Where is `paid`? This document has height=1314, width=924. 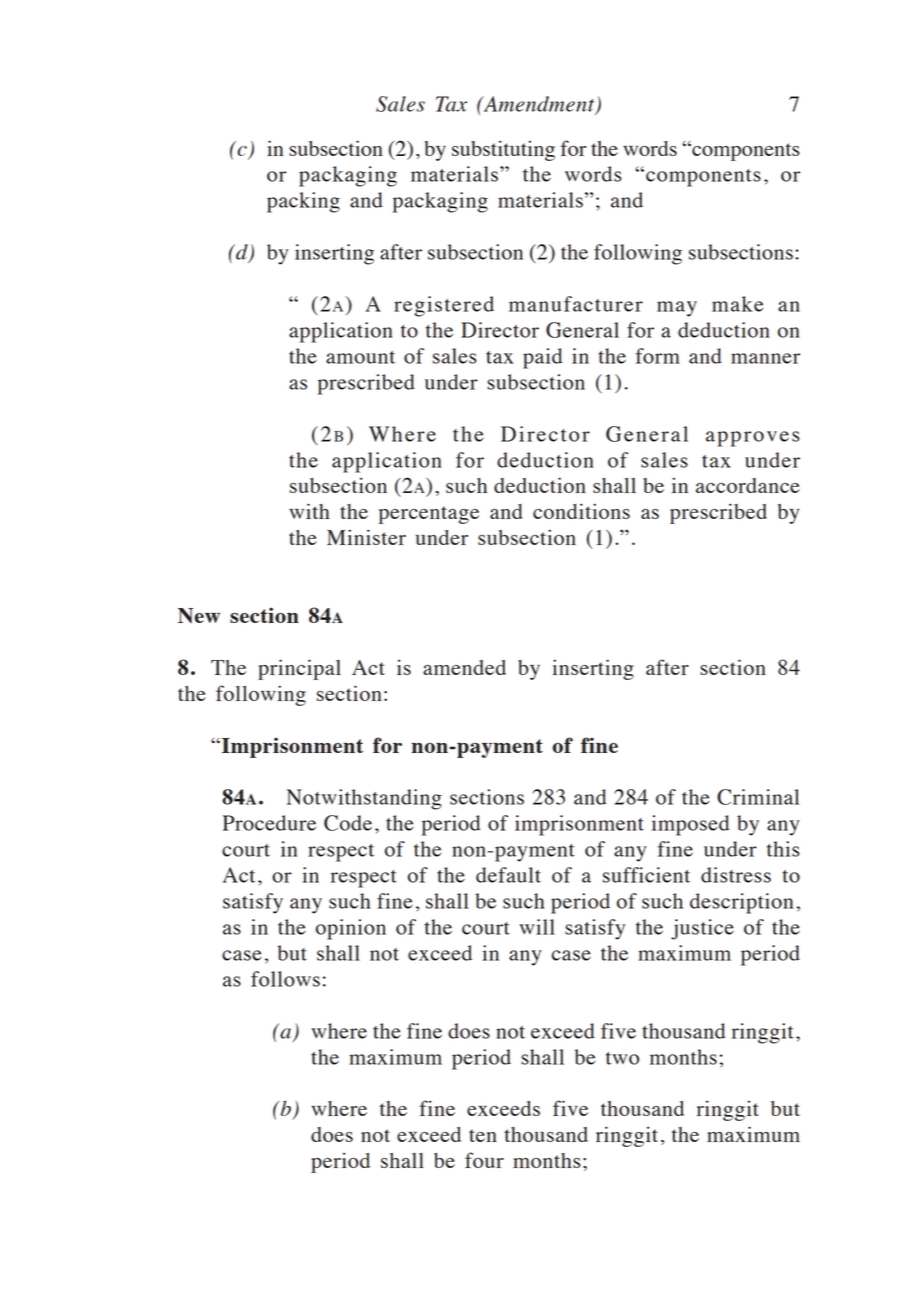
paid is located at coordinates (542, 358).
